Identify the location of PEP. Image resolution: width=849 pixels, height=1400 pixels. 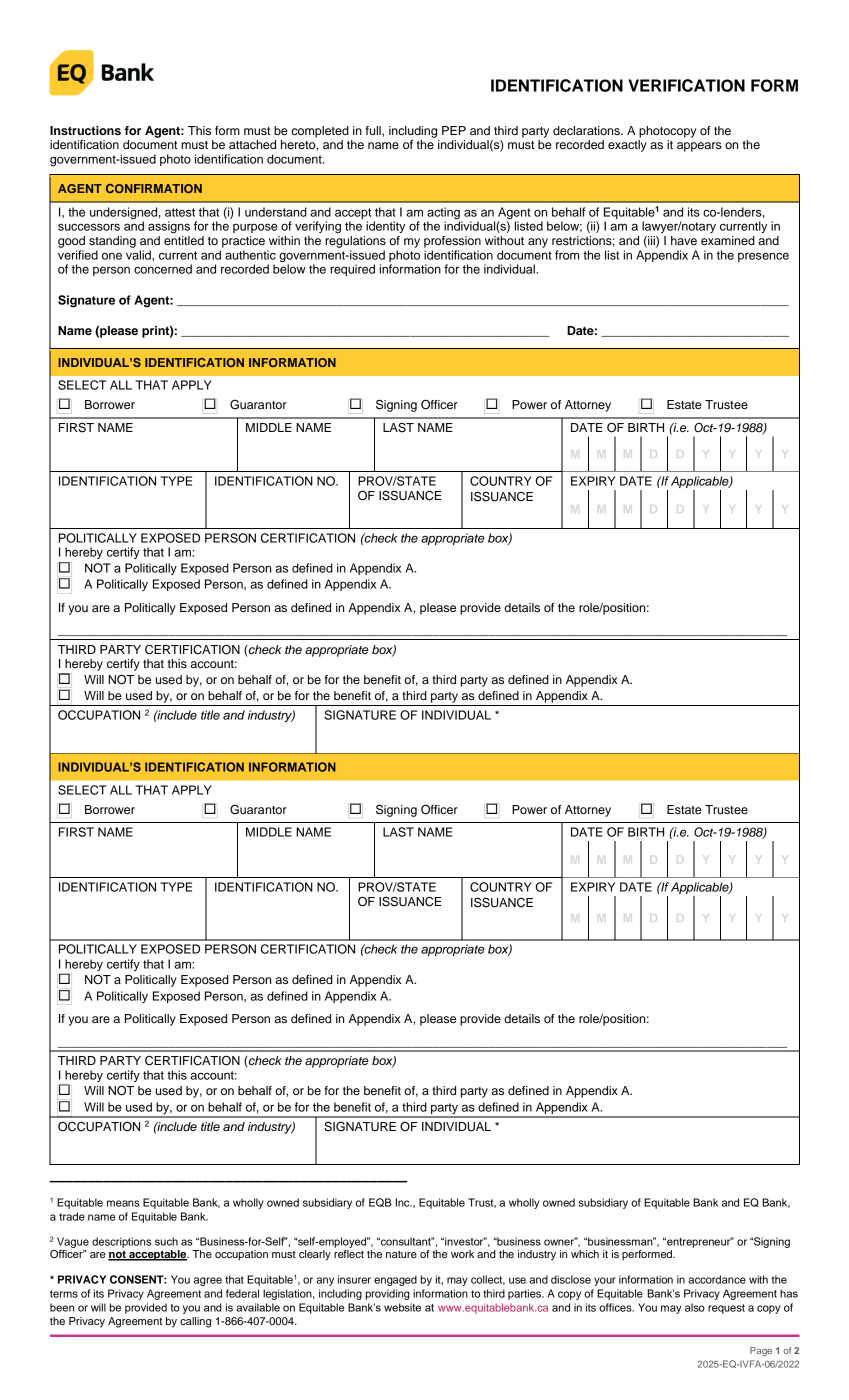
(454, 130).
